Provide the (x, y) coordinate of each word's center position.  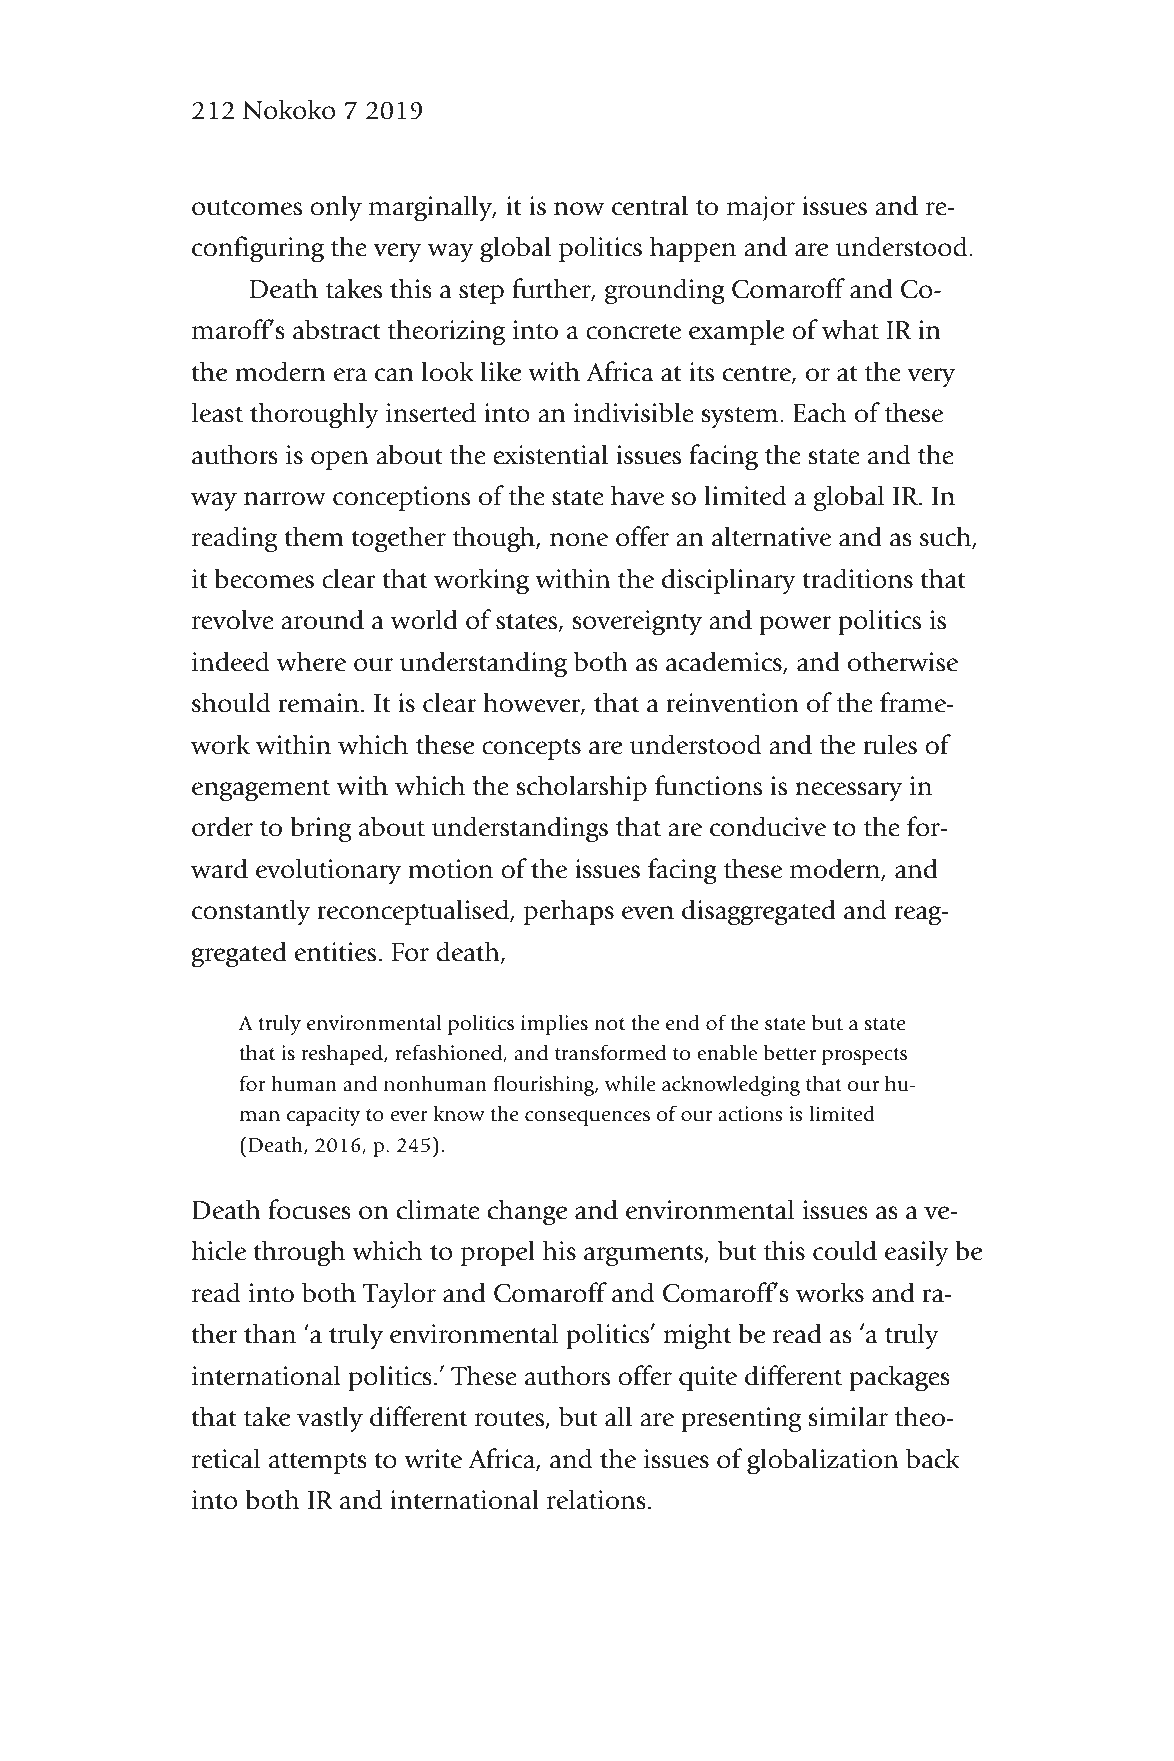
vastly (330, 1419)
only (336, 208)
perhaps (569, 912)
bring (321, 829)
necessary (849, 792)
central (650, 205)
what (850, 329)
